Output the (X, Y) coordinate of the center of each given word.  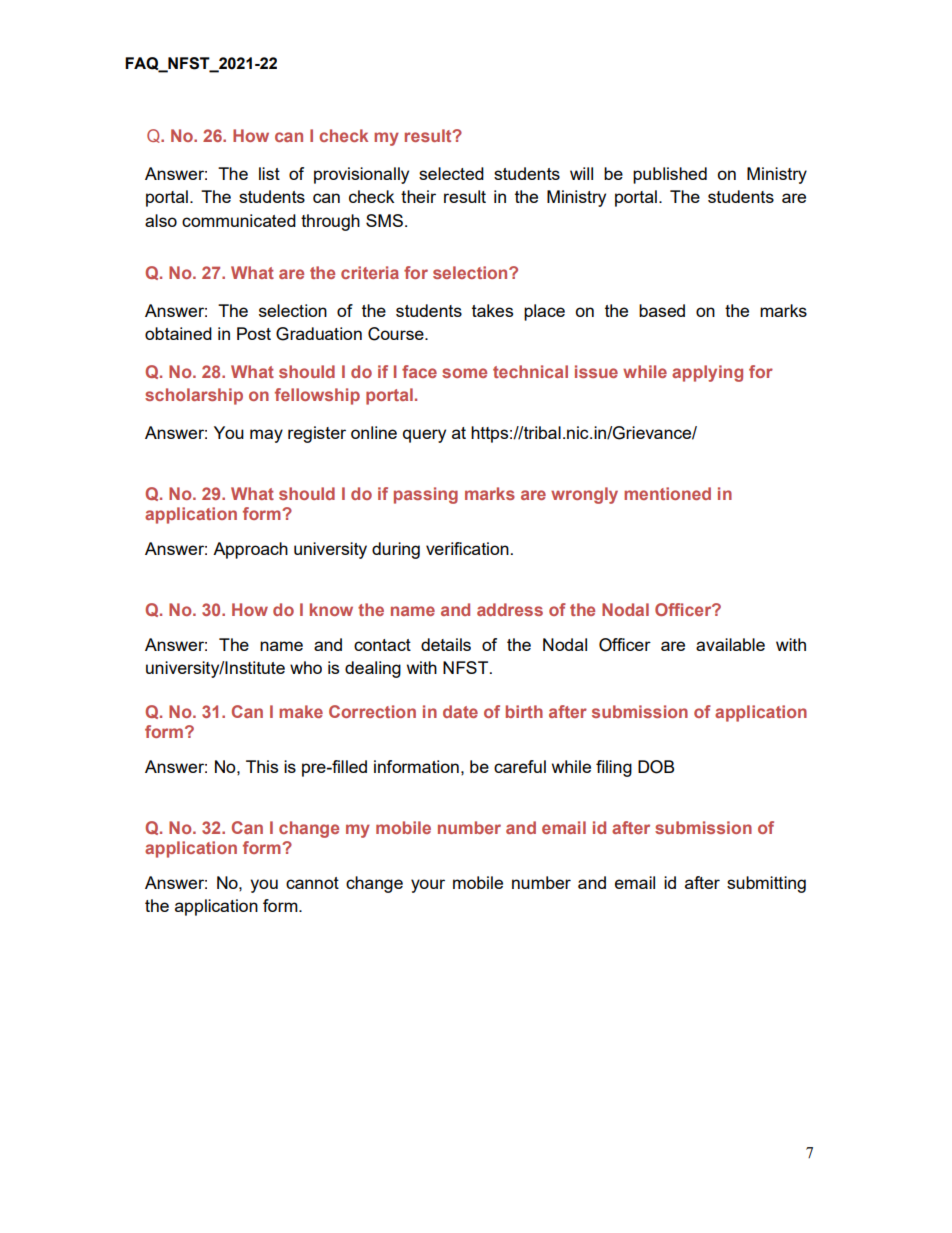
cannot (312, 883)
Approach (250, 550)
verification (467, 548)
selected (451, 173)
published (670, 175)
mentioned (667, 493)
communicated (239, 220)
